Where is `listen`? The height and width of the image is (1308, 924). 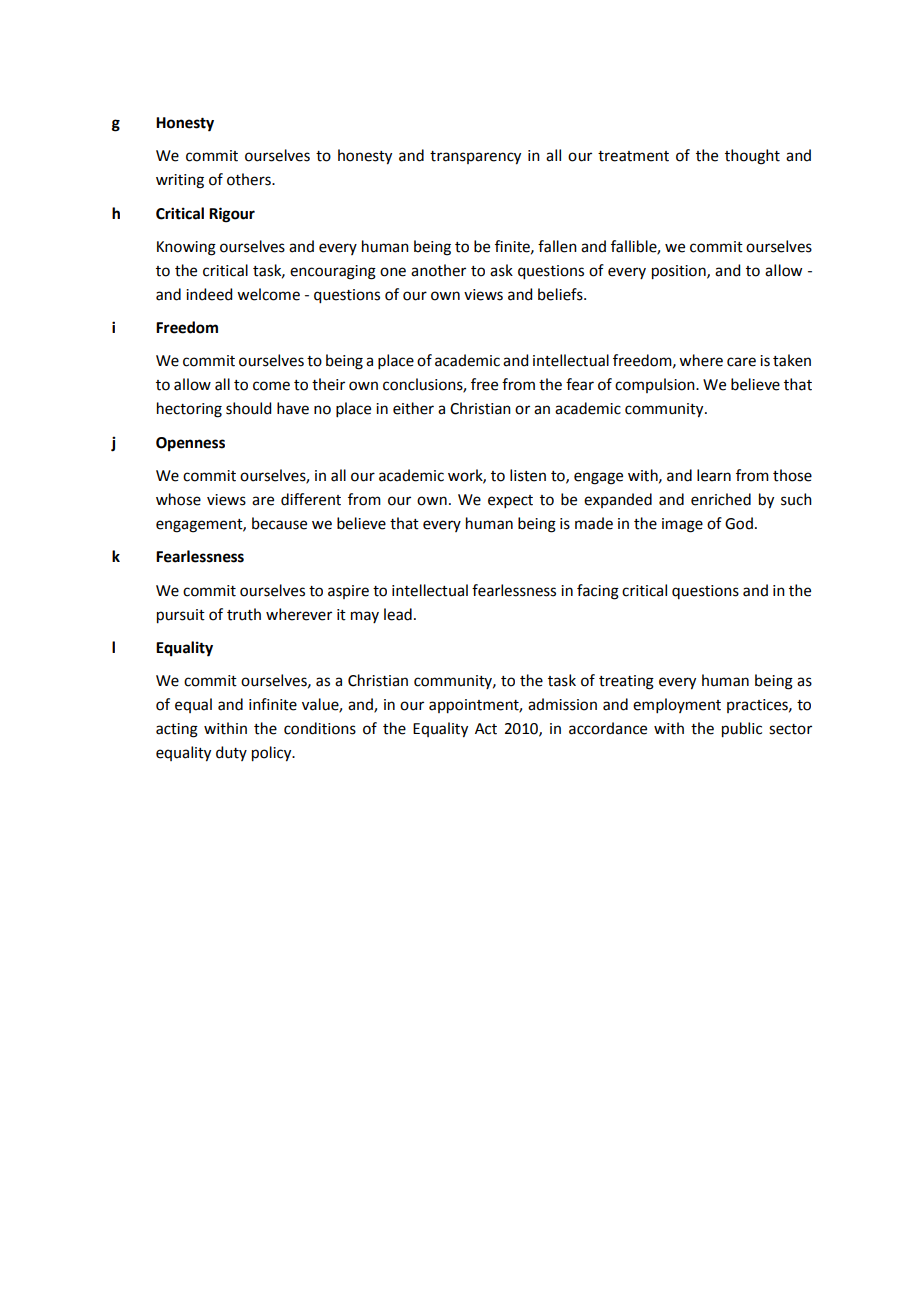
listen is located at coordinates (528, 475).
